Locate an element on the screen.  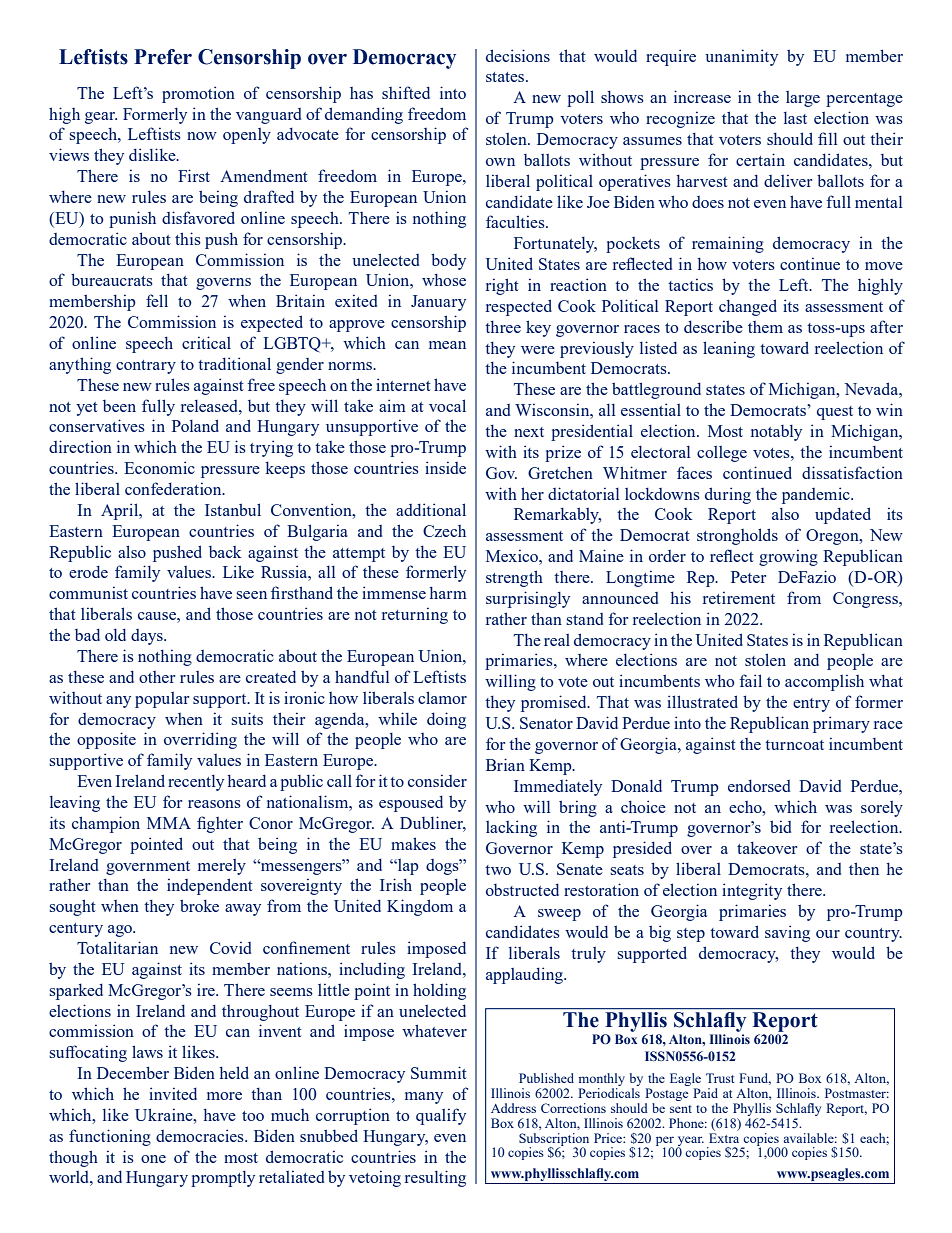
democracies is located at coordinates (201, 1135).
